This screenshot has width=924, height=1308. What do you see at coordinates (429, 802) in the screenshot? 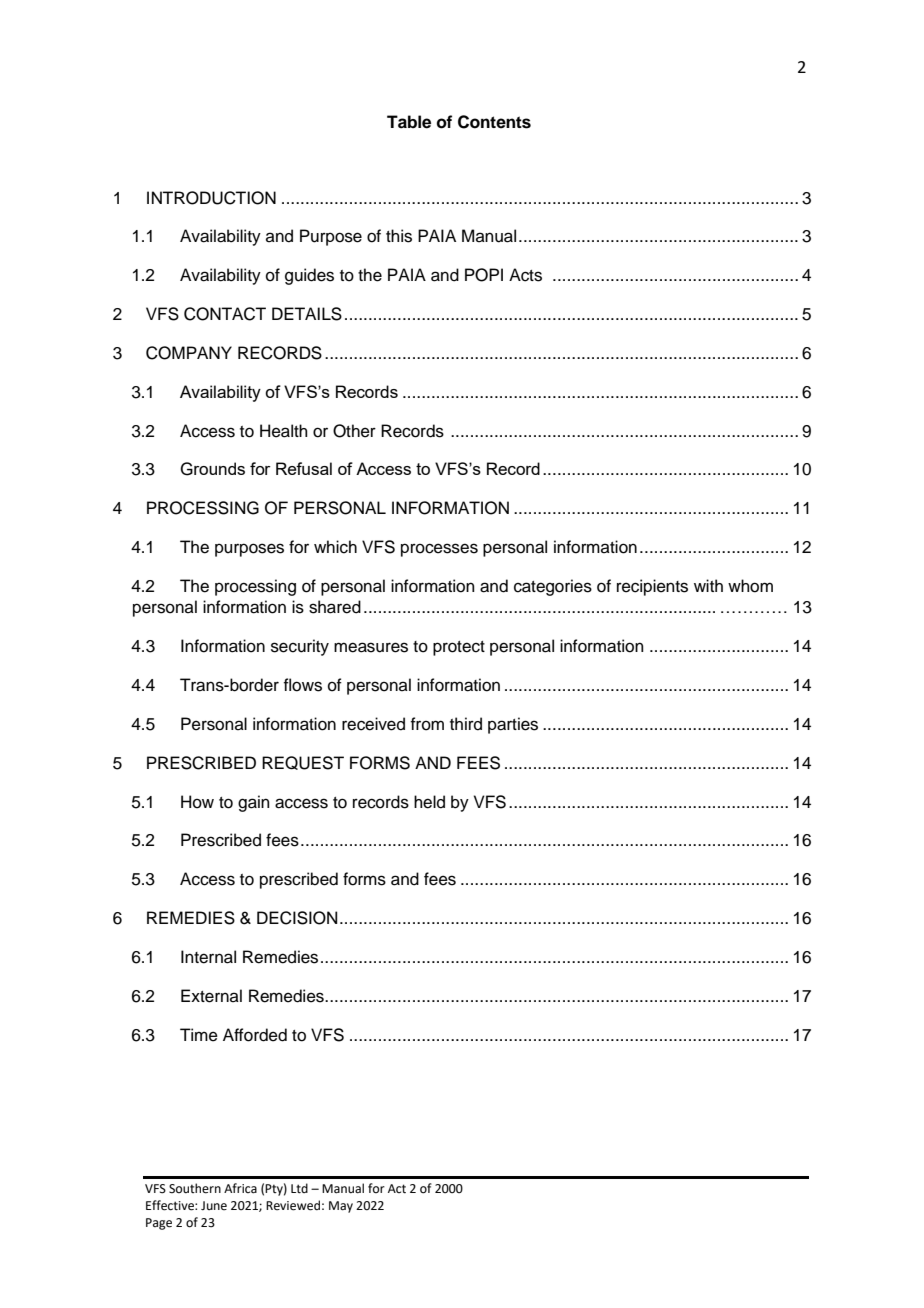
I see `held` at bounding box center [429, 802].
